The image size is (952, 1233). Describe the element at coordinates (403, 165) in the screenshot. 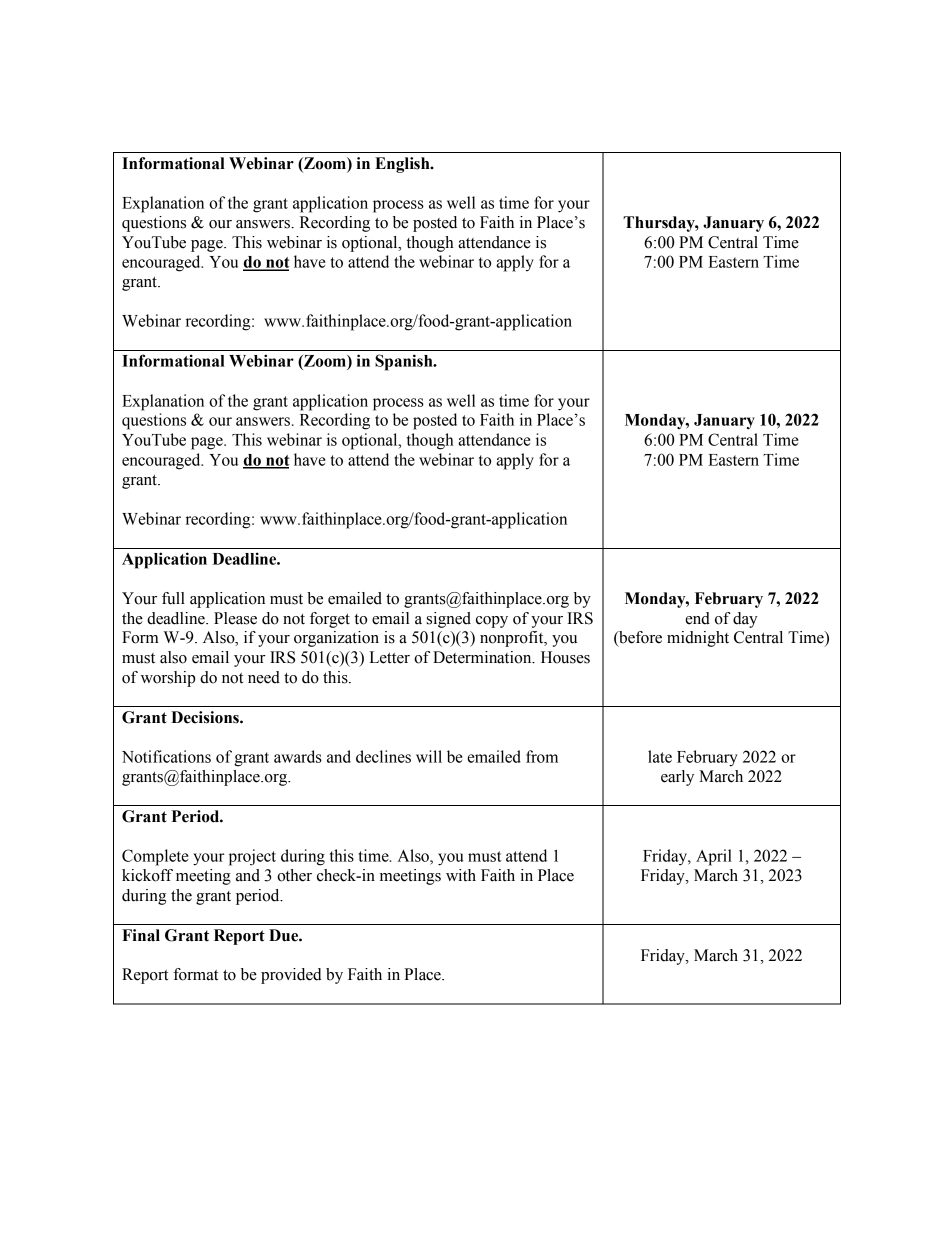

I see `English` at that location.
